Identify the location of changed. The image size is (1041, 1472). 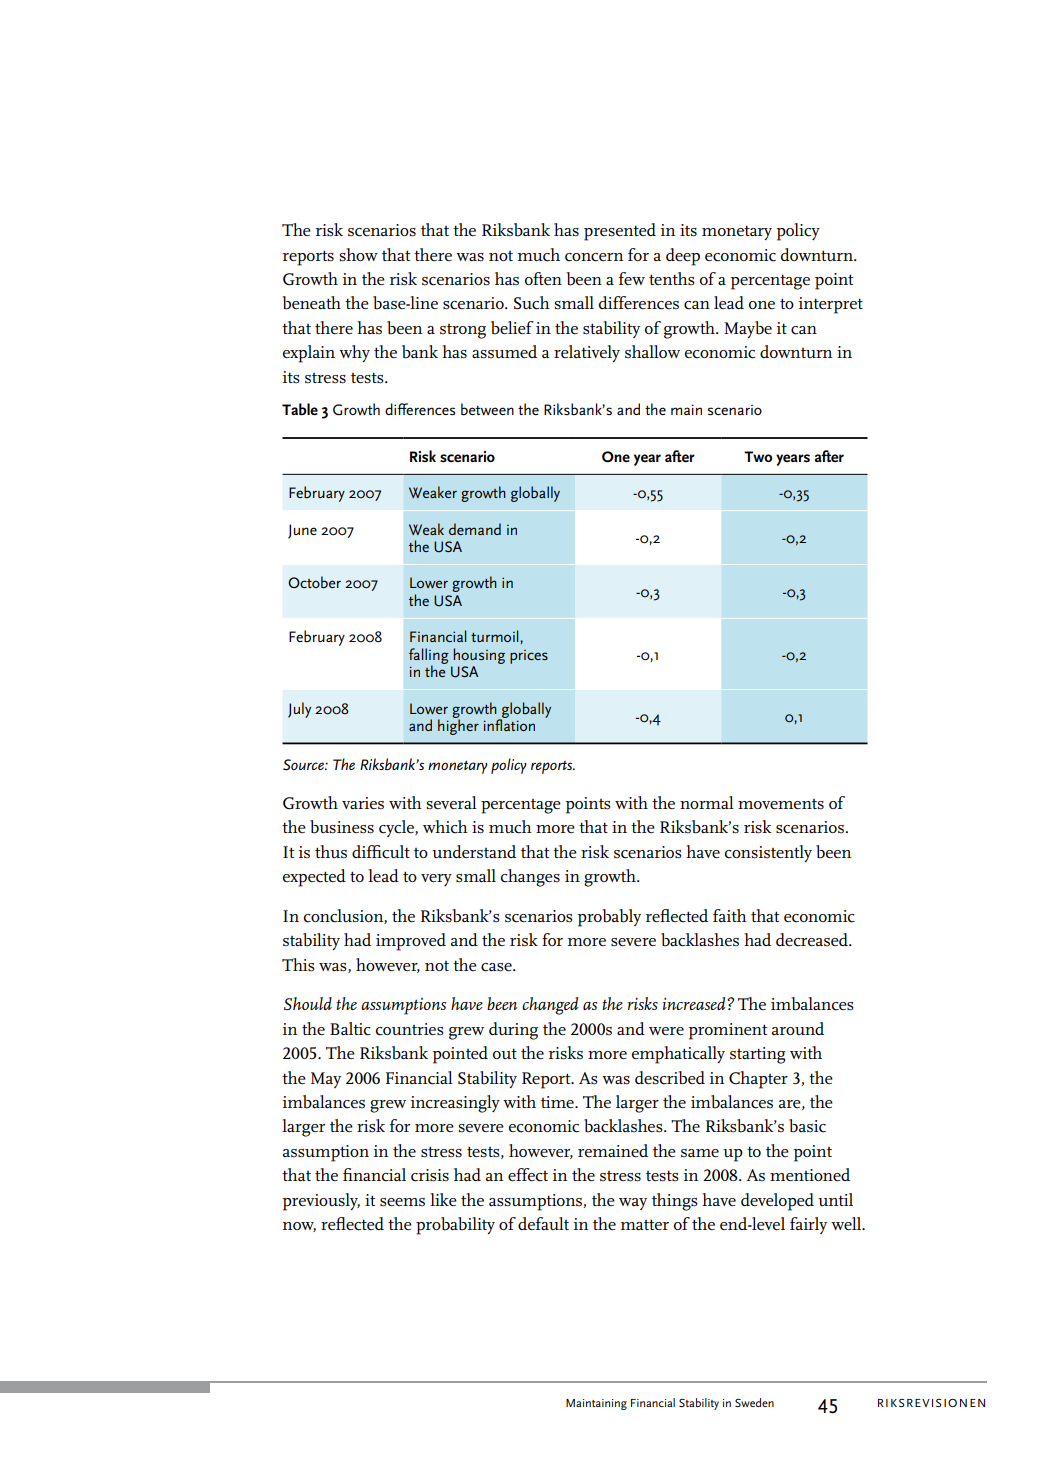
(550, 1006).
